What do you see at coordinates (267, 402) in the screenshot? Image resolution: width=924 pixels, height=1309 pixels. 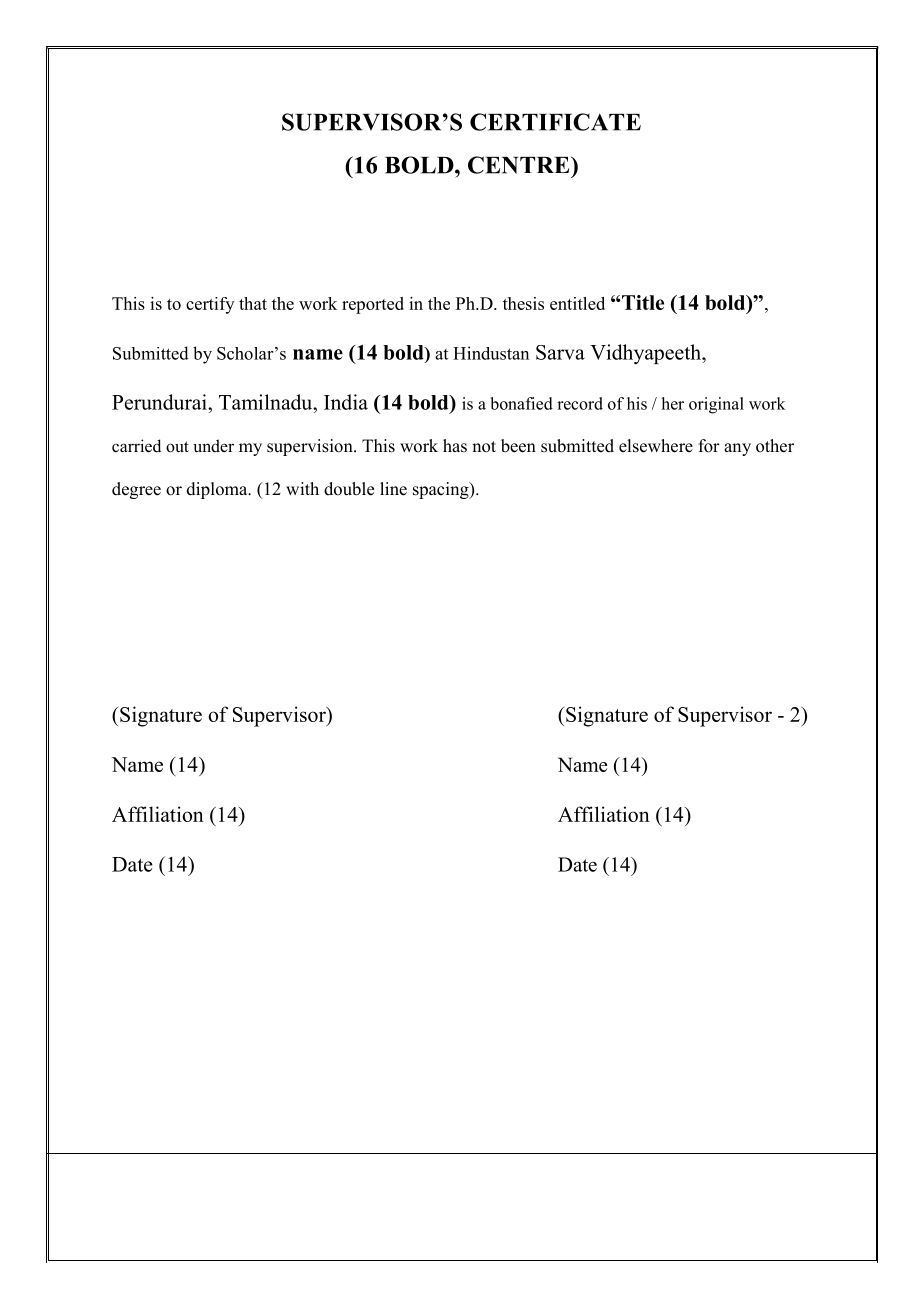 I see `Tamilnadu` at bounding box center [267, 402].
